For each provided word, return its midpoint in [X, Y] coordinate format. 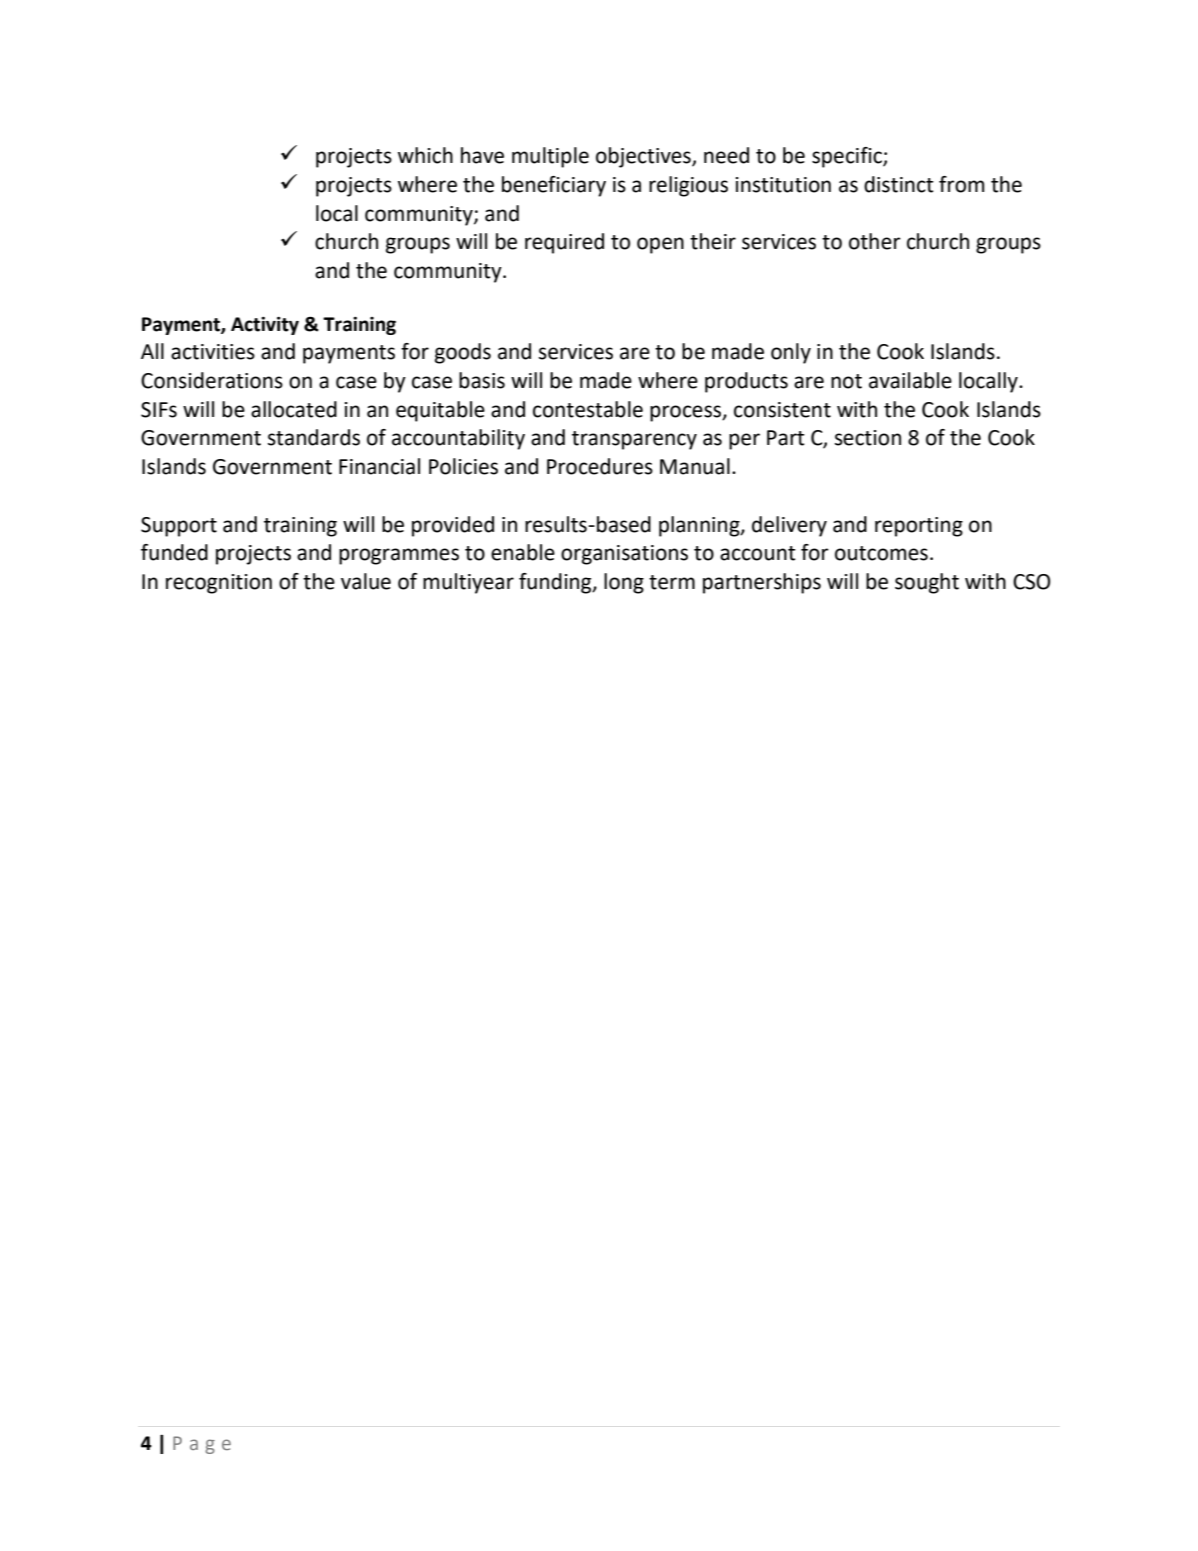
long [624, 583]
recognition [219, 584]
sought [927, 583]
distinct [899, 184]
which [425, 155]
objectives [644, 157]
